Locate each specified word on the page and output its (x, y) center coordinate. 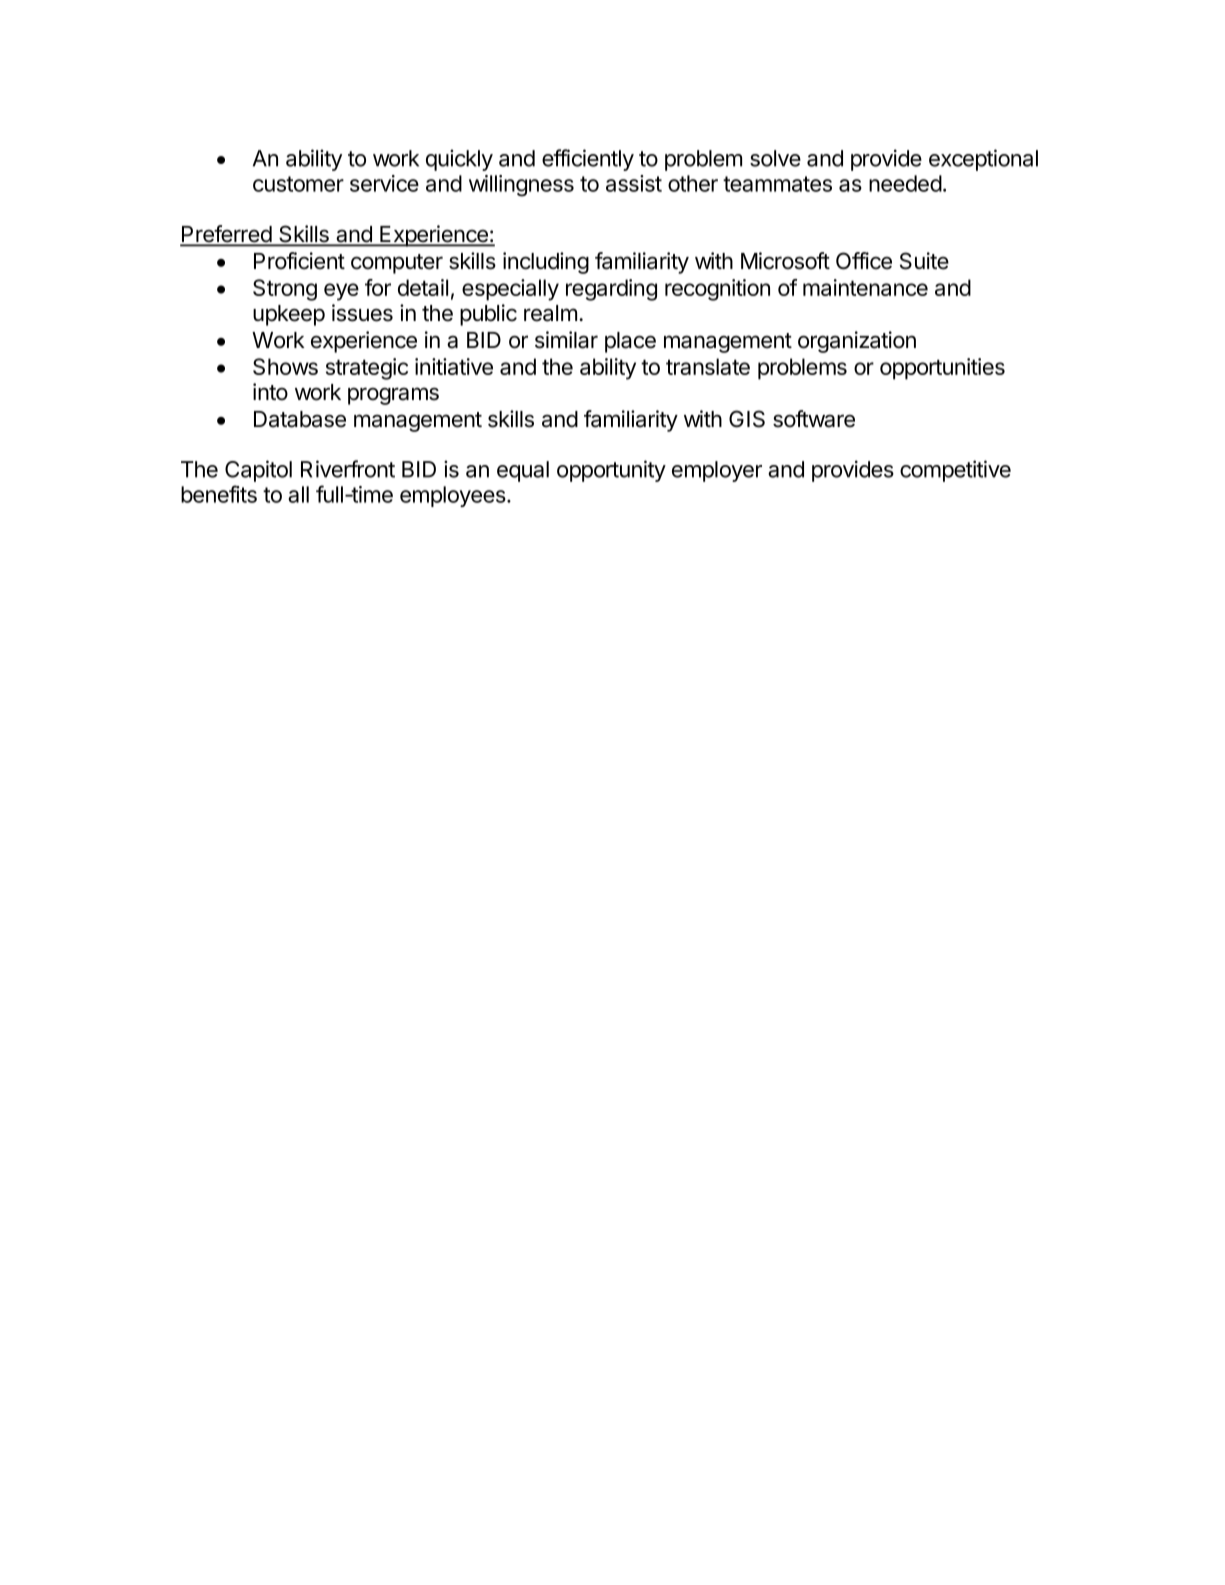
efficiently (588, 160)
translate (708, 366)
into (270, 392)
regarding (611, 290)
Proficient (299, 261)
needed (905, 183)
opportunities (942, 369)
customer (298, 184)
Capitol (258, 471)
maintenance (865, 287)
